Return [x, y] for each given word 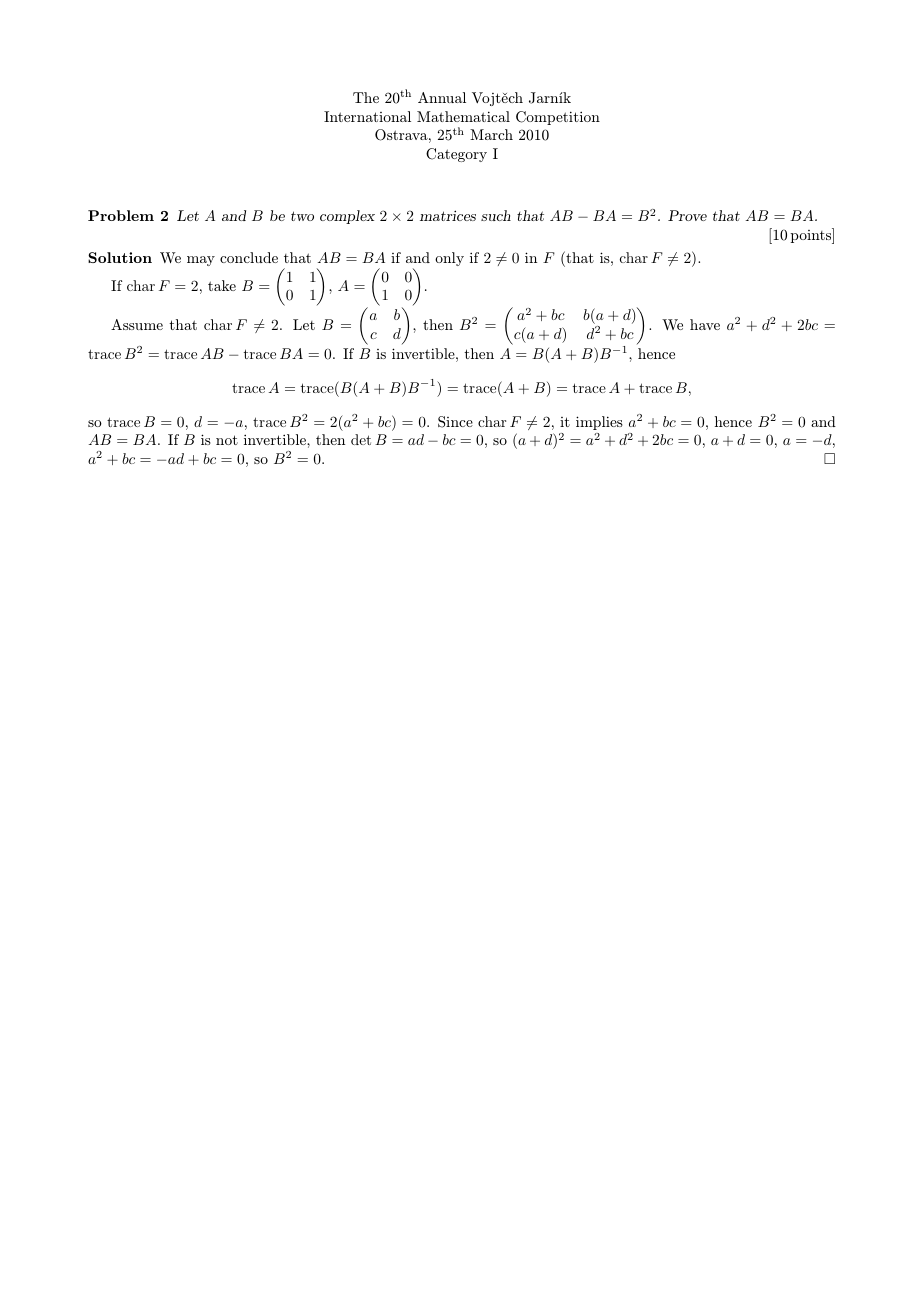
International [367, 116]
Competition [558, 118]
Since [455, 422]
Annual [442, 97]
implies [599, 423]
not [227, 440]
